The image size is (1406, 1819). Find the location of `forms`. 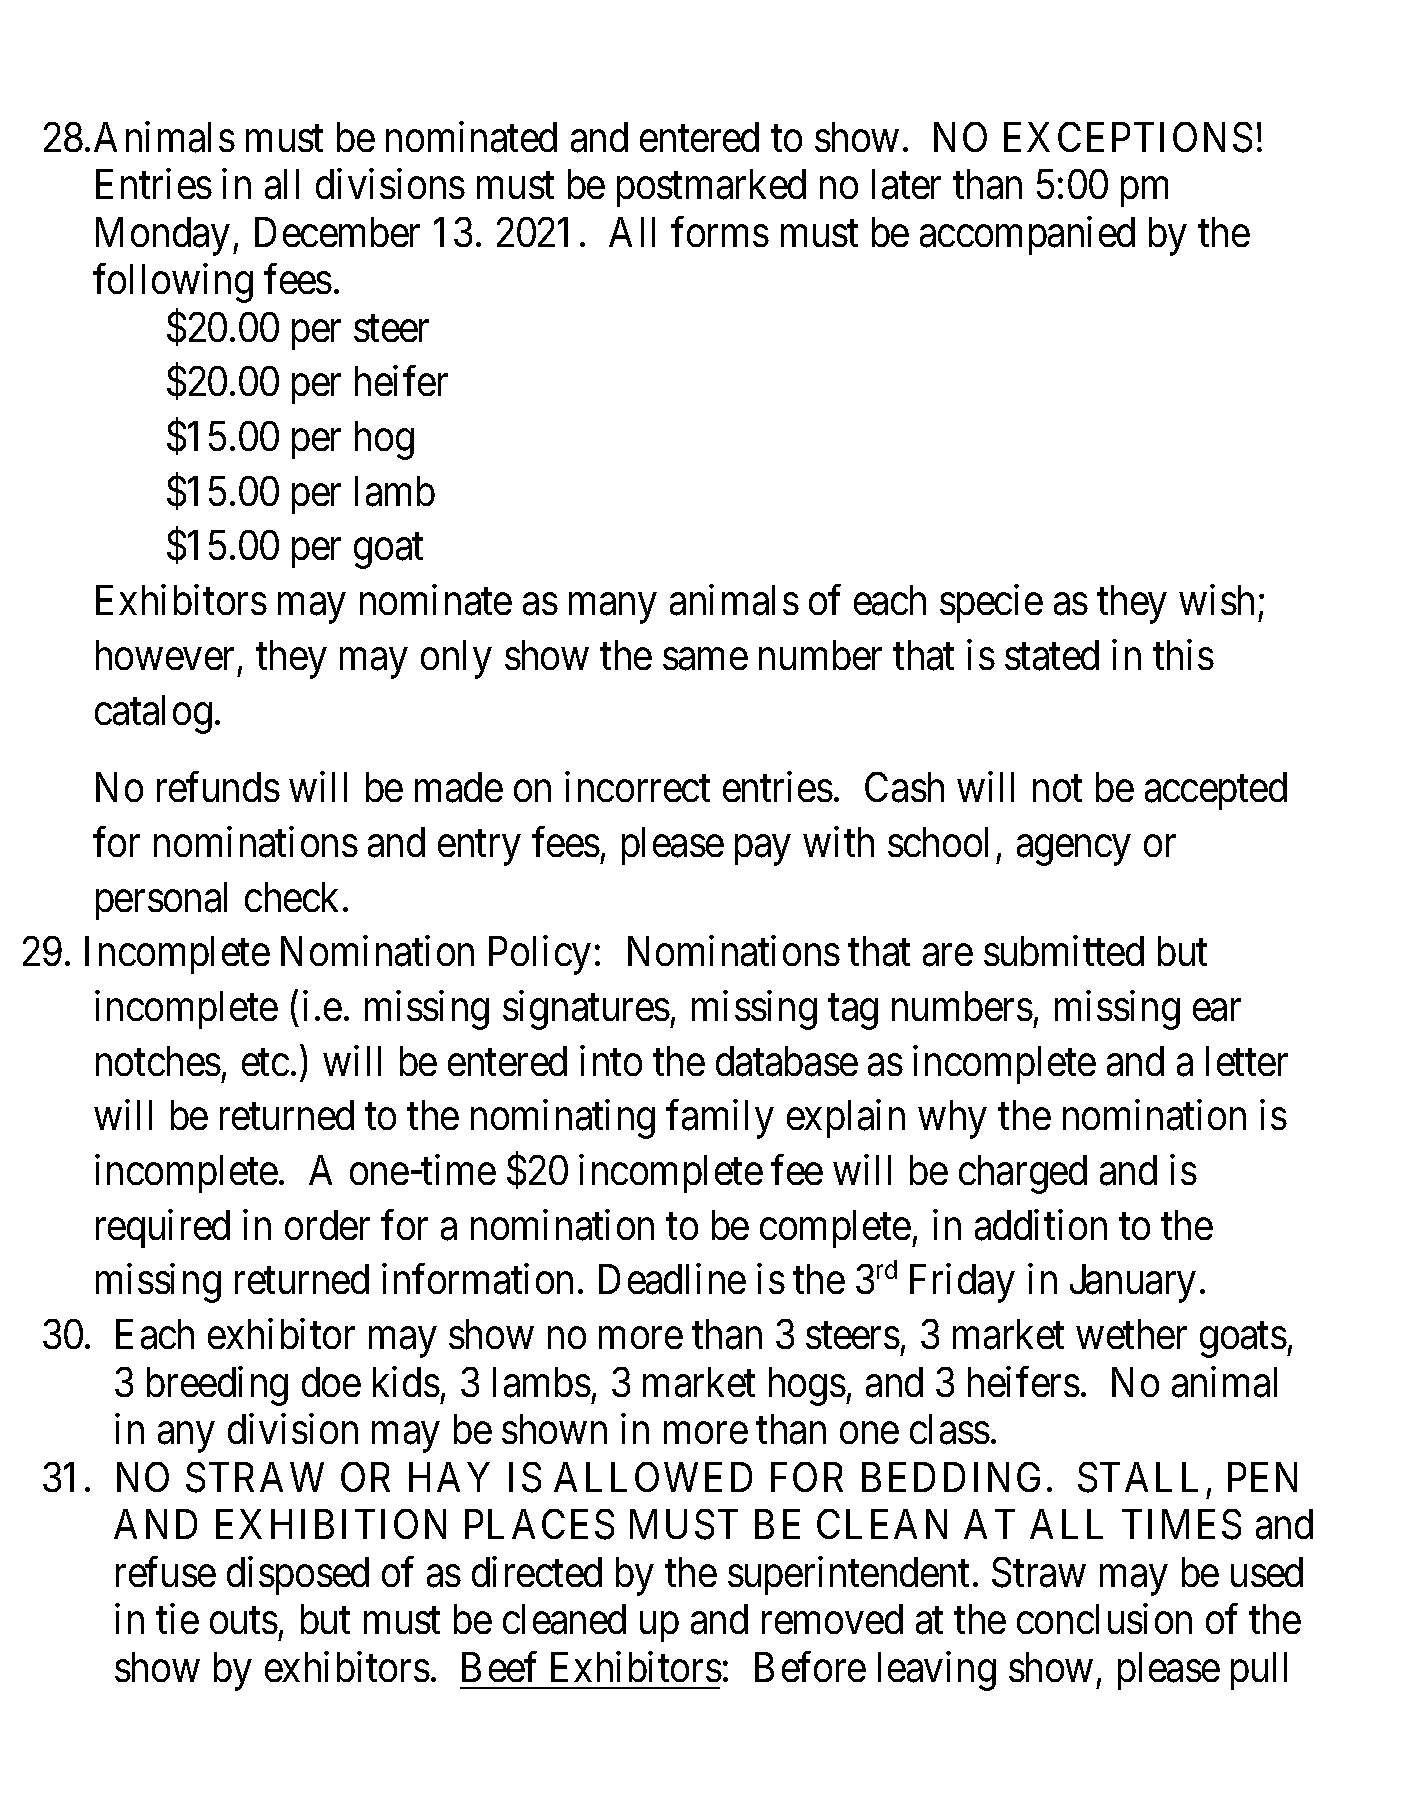

forms is located at coordinates (720, 232).
